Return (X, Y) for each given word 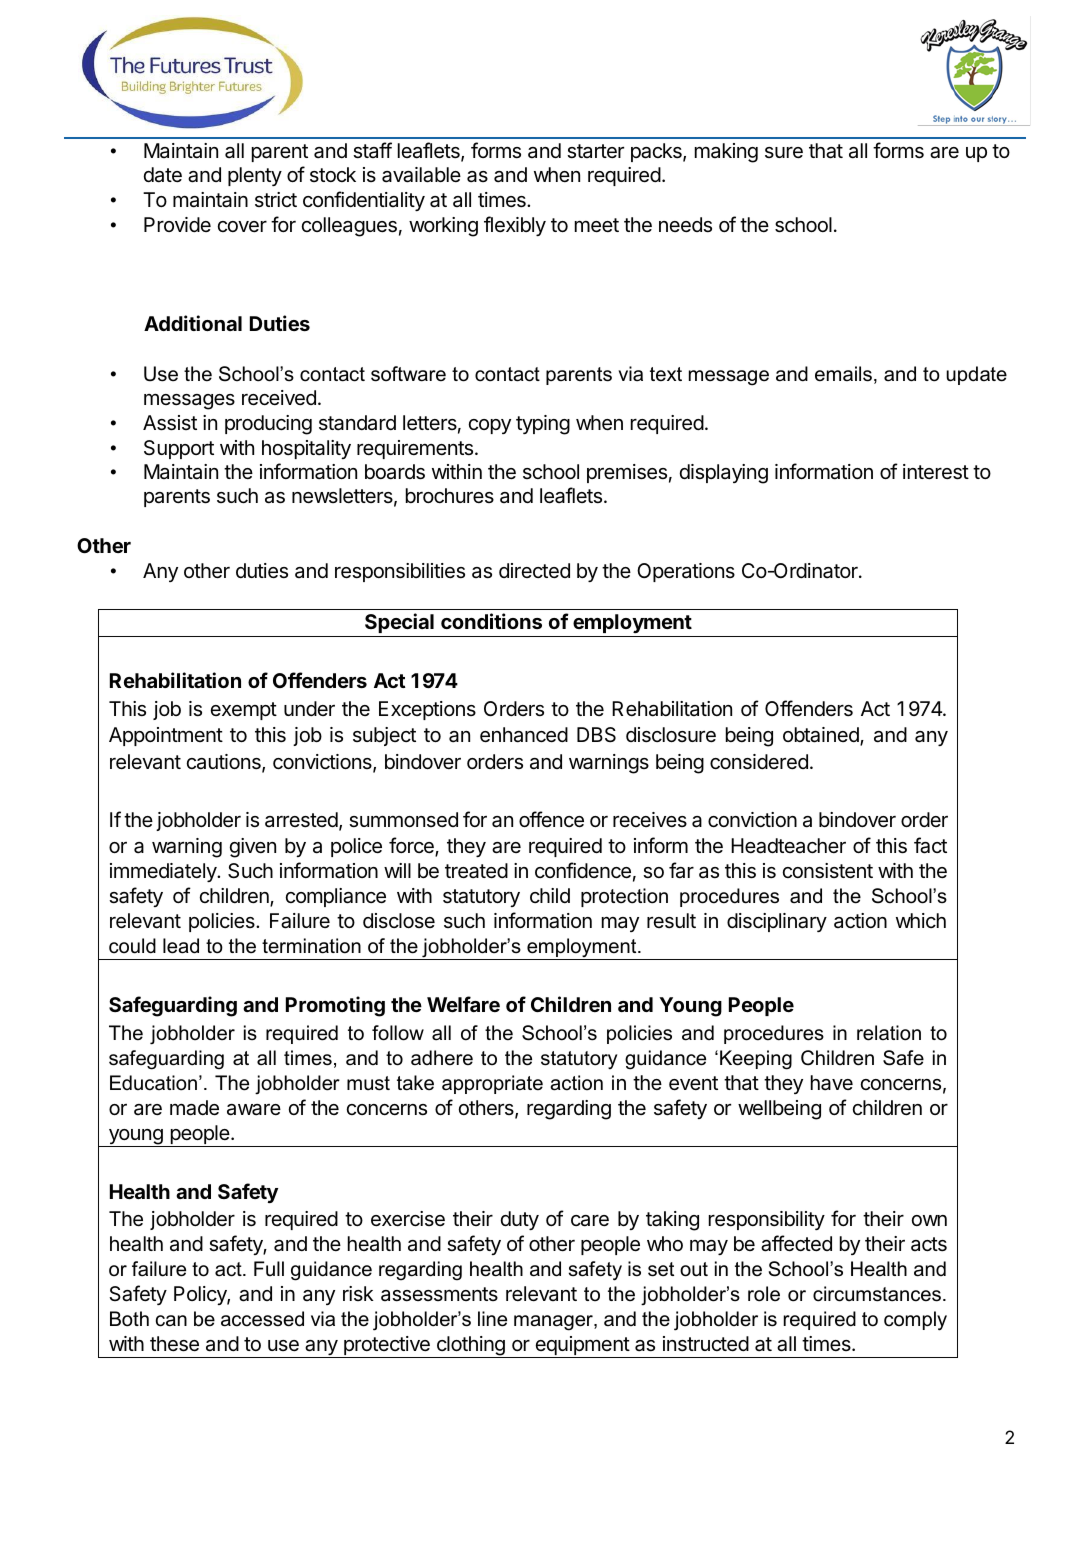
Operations (686, 572)
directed (534, 571)
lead (181, 946)
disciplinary (777, 922)
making (726, 153)
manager (554, 1323)
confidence (583, 870)
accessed (262, 1319)
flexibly (515, 226)
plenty (255, 176)
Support (179, 449)
